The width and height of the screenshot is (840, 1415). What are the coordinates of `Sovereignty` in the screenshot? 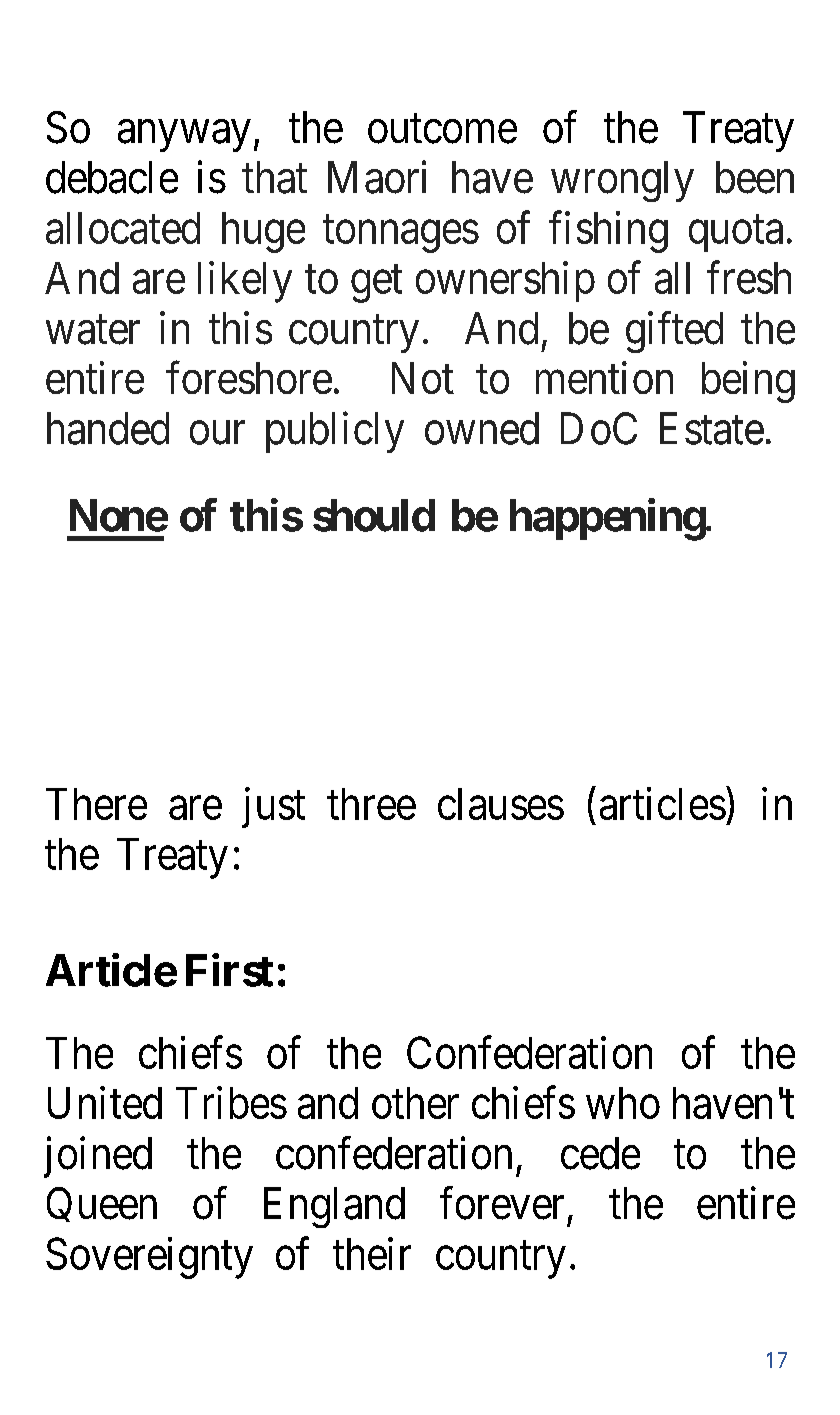 It's located at (149, 1258).
